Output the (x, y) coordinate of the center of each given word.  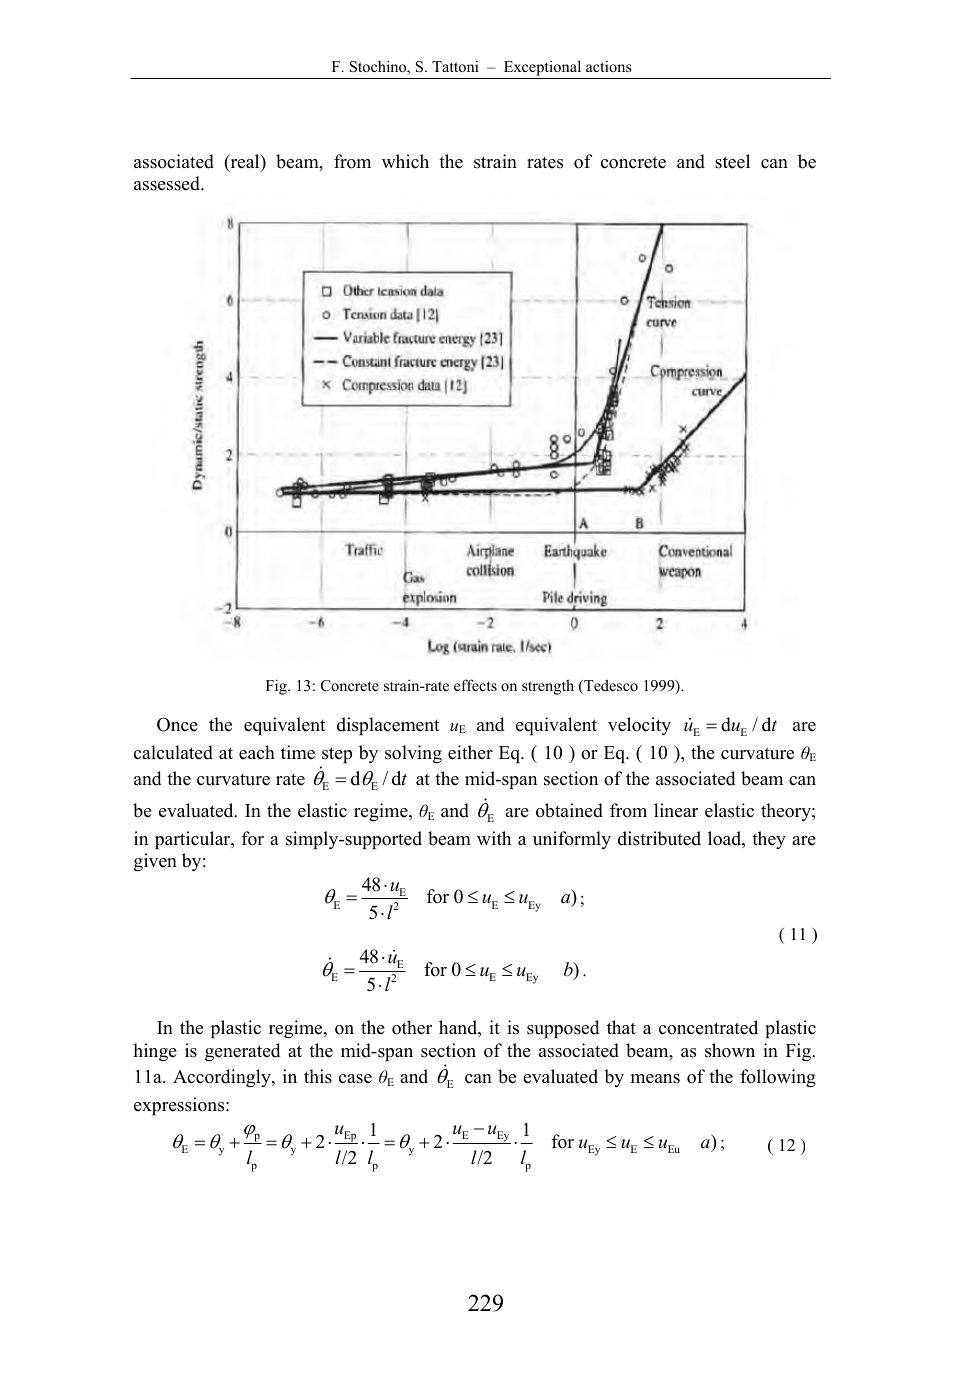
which (405, 161)
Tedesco (610, 686)
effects (475, 685)
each (257, 752)
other (412, 1027)
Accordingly (223, 1078)
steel (732, 161)
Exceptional (543, 69)
